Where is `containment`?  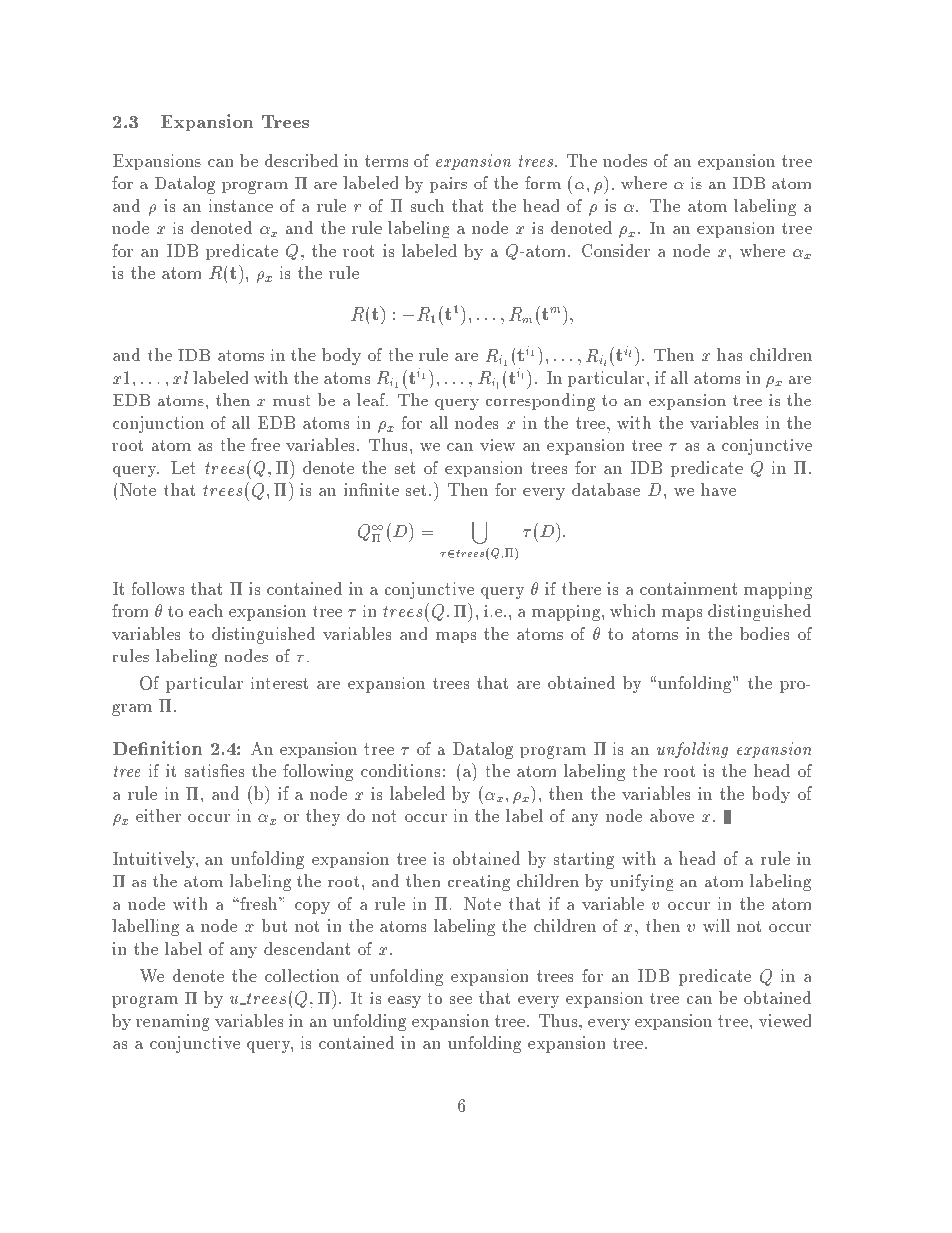 containment is located at coordinates (688, 588).
